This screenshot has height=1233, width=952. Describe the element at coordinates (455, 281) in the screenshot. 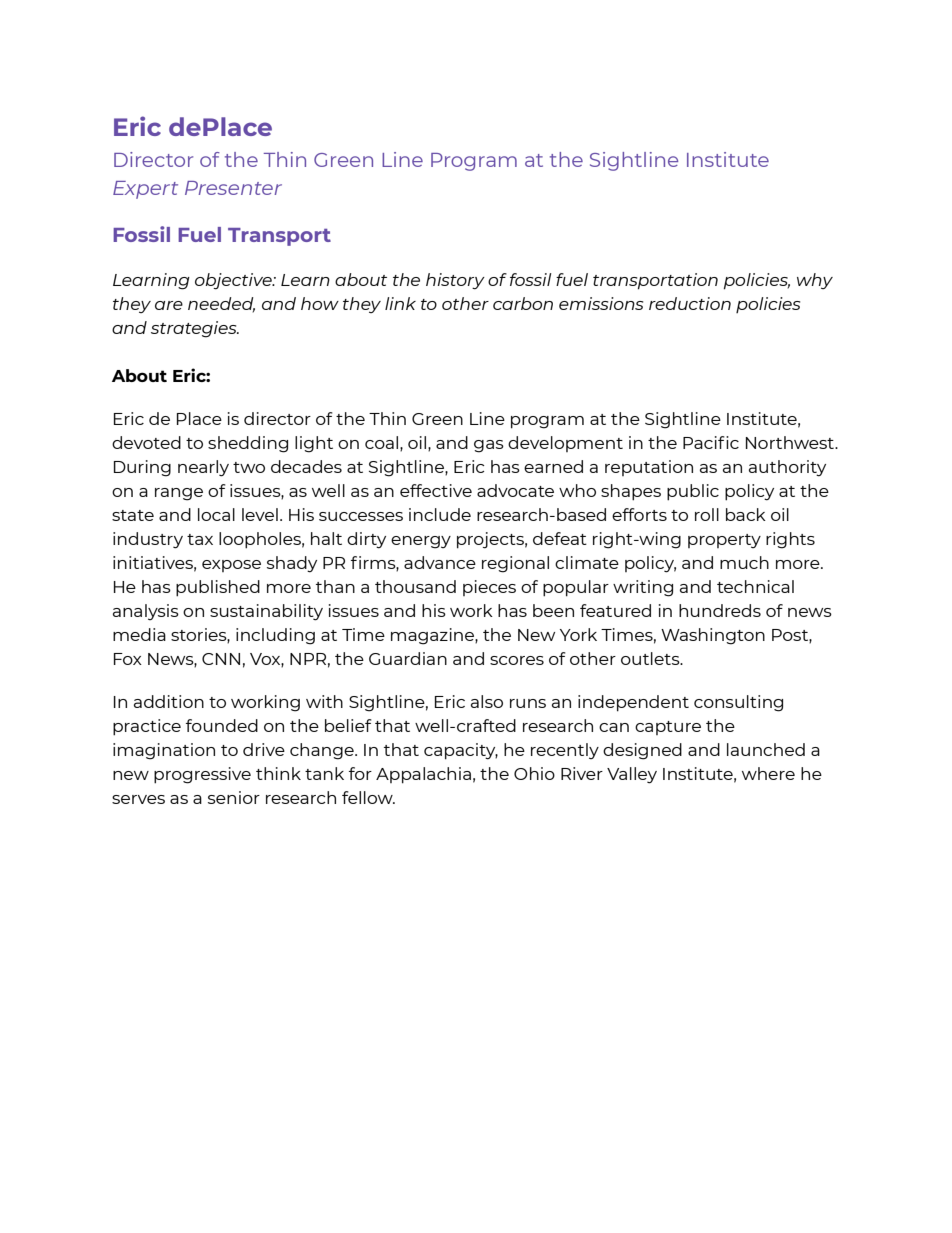

I see `history` at that location.
